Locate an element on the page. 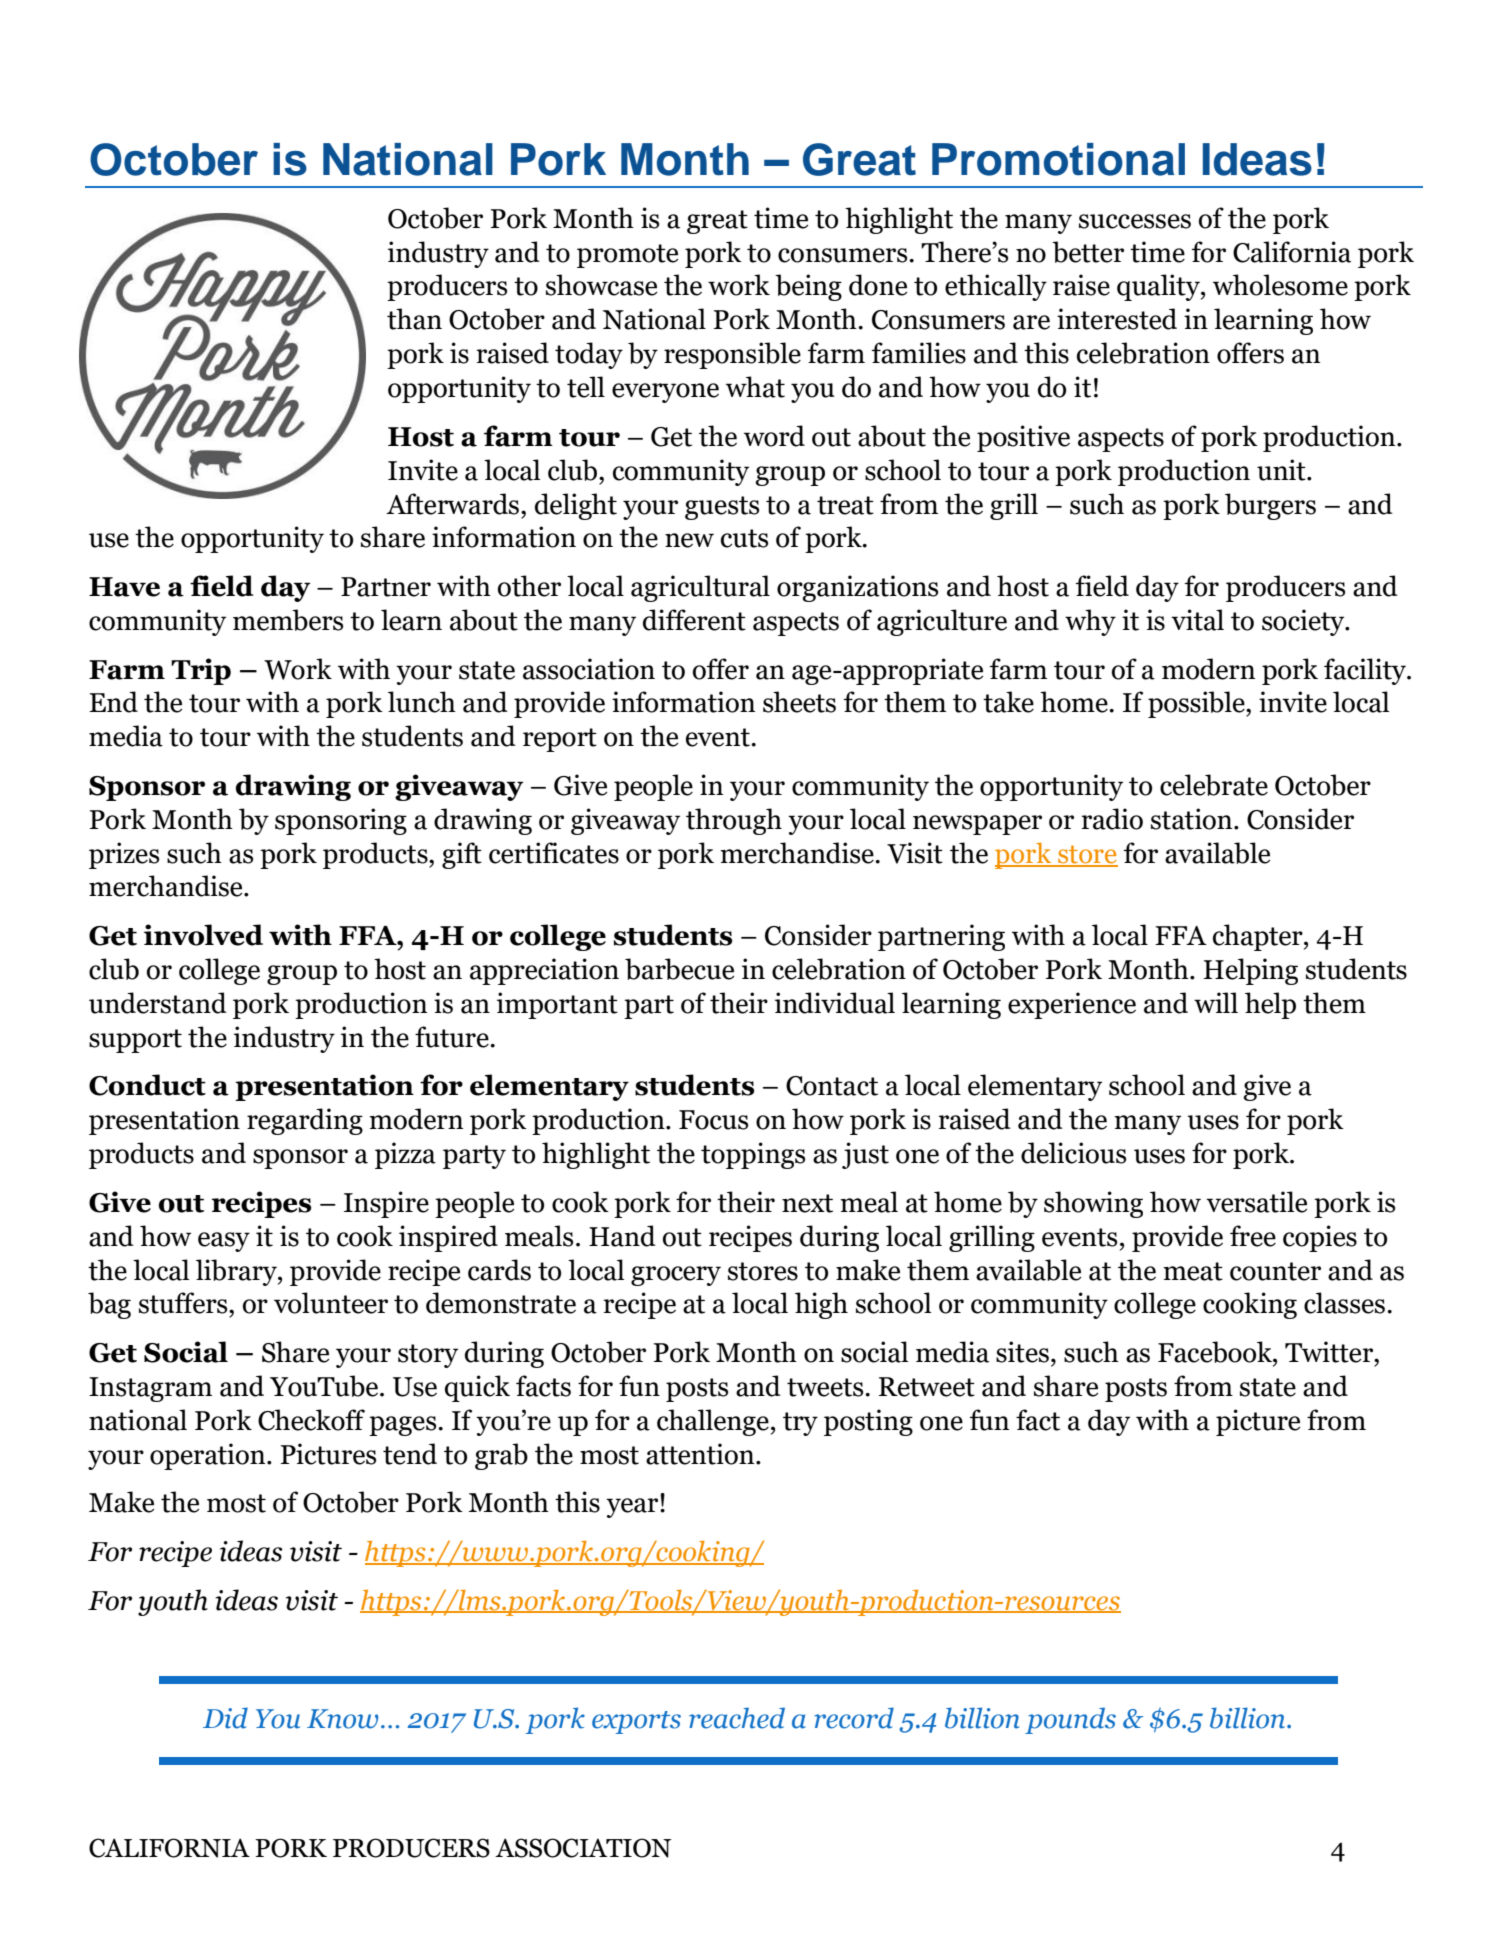  than is located at coordinates (414, 319).
